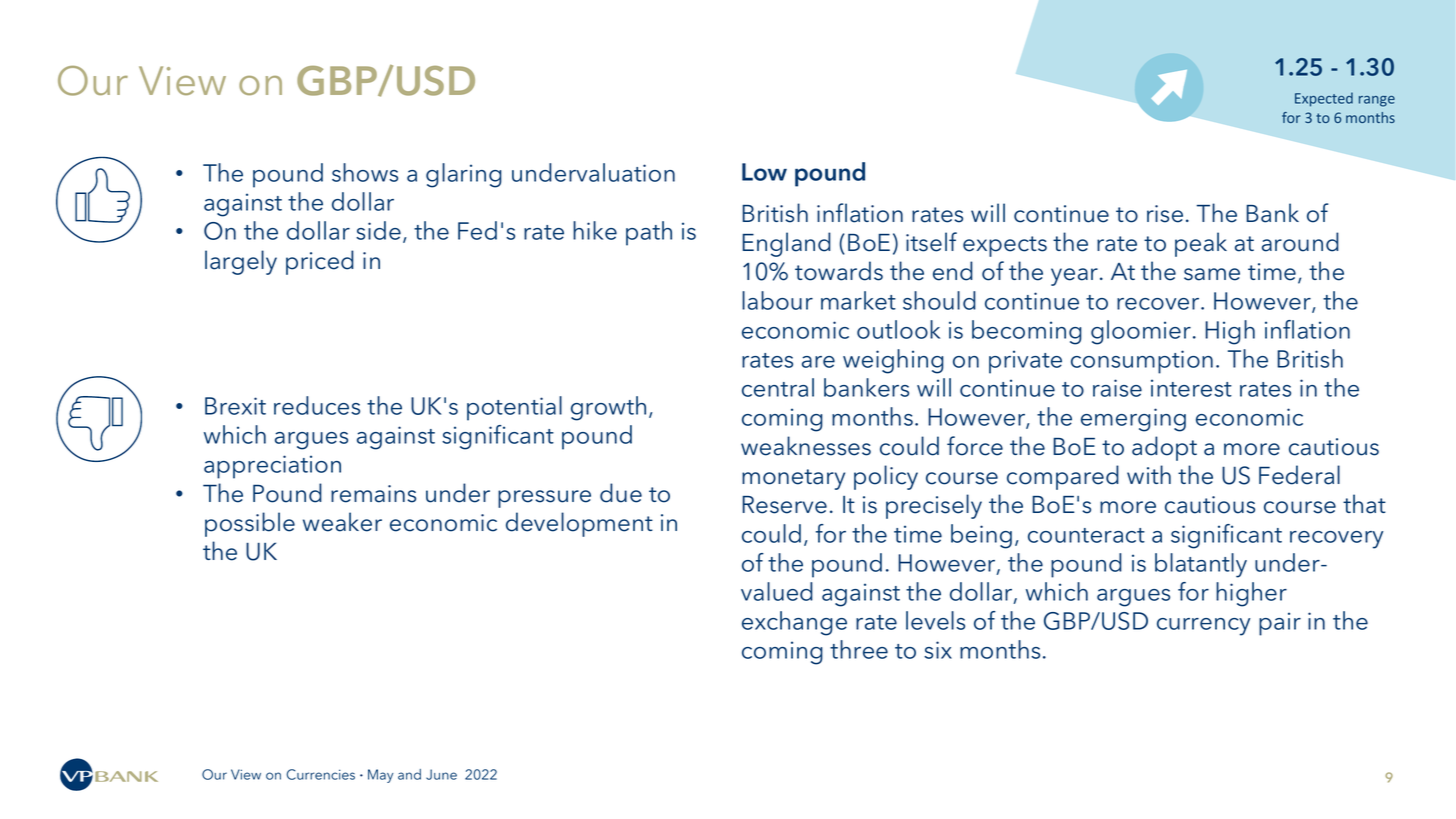  Describe the element at coordinates (380, 776) in the page. I see `May` at that location.
